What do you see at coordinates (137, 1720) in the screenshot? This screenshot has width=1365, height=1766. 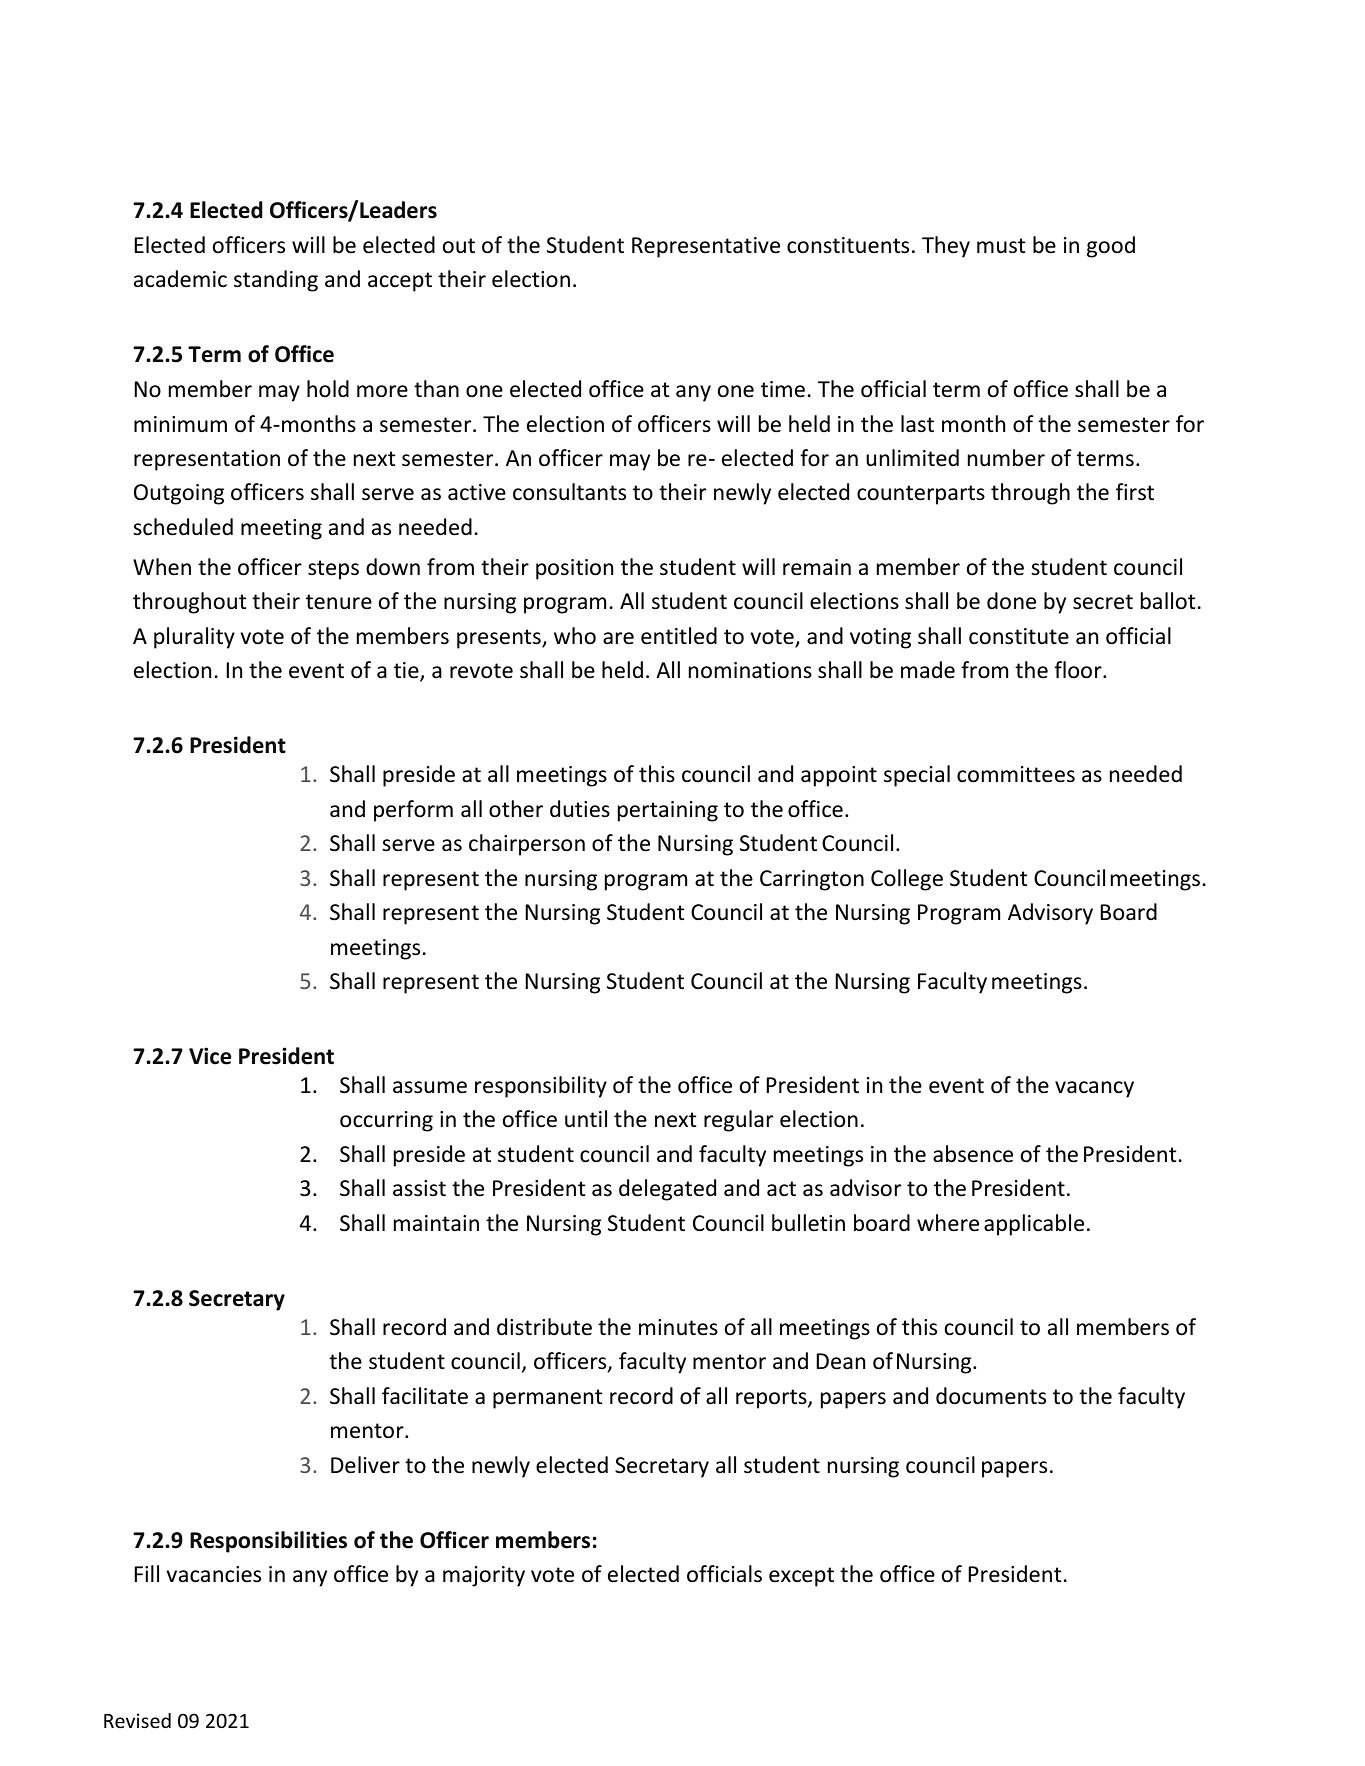 I see `Revised` at bounding box center [137, 1720].
